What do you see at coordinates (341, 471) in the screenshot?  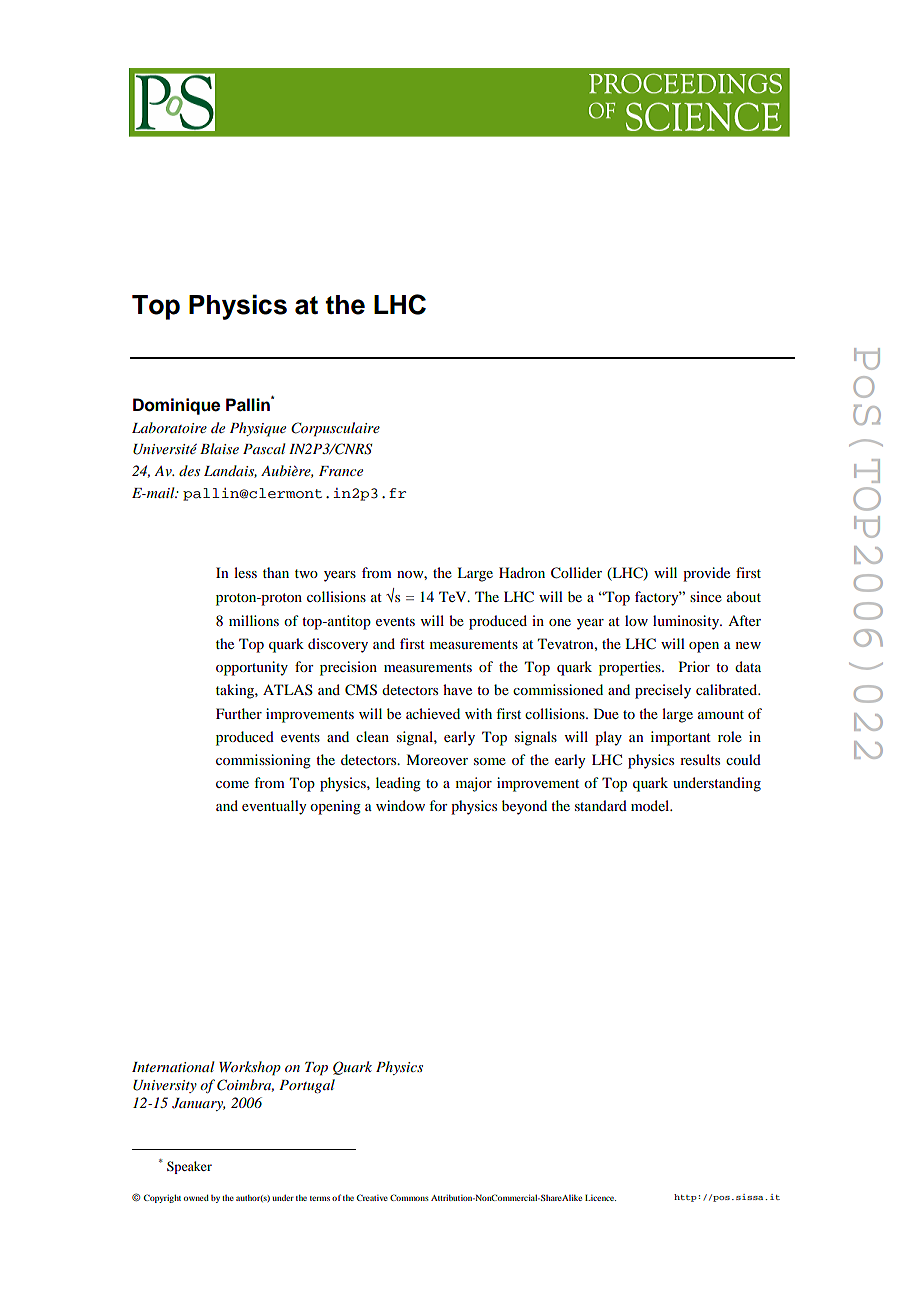 I see `France` at bounding box center [341, 471].
